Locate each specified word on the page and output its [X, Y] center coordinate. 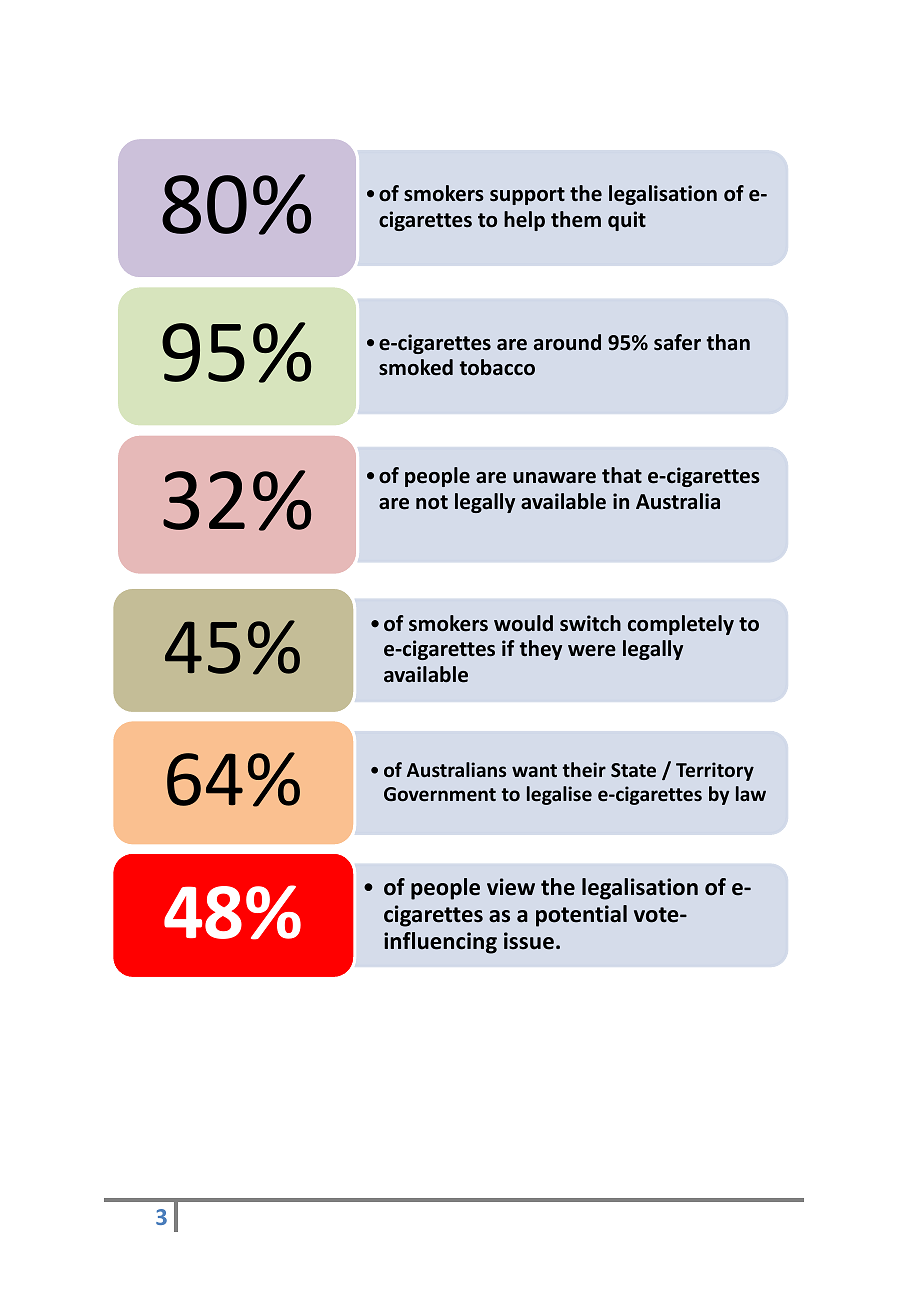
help [524, 221]
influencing [440, 943]
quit [627, 221]
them [576, 219]
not [432, 502]
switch [590, 623]
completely [681, 625]
